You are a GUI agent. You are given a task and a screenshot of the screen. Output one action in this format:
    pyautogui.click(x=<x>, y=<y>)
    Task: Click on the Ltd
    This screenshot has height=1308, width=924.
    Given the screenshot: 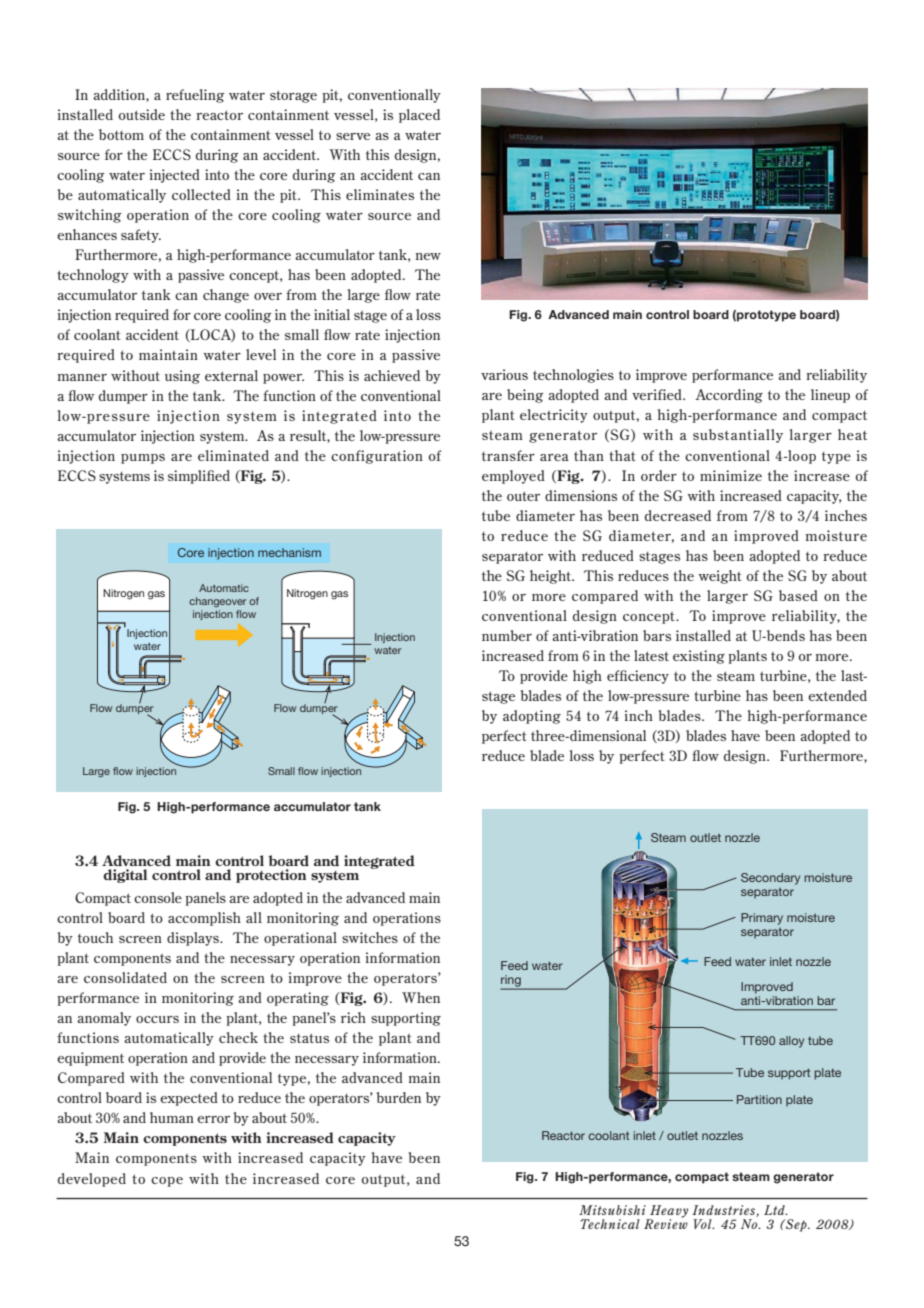 What is the action you would take?
    pyautogui.click(x=775, y=1210)
